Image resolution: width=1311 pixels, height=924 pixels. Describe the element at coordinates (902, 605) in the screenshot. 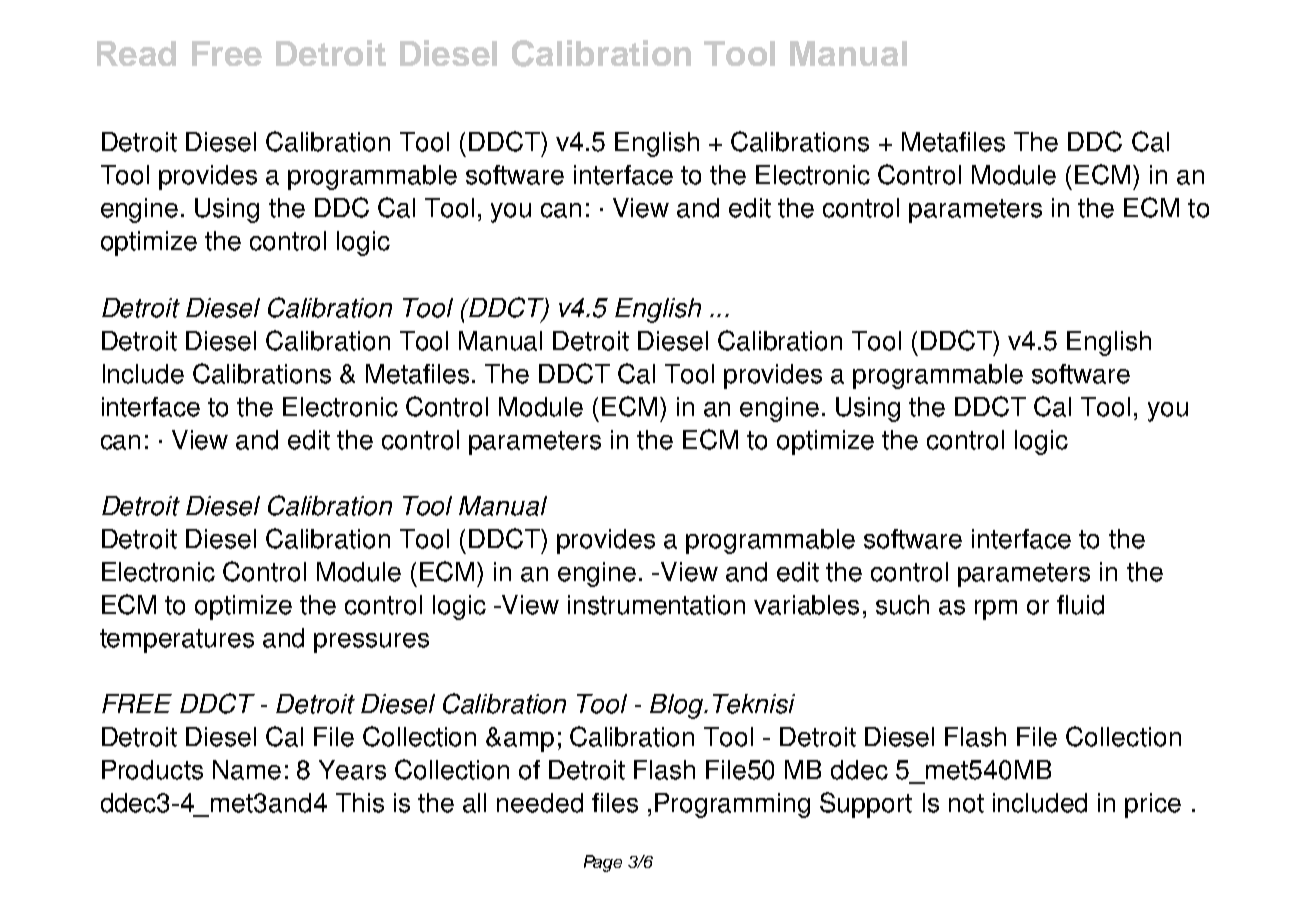

I see `such` at that location.
